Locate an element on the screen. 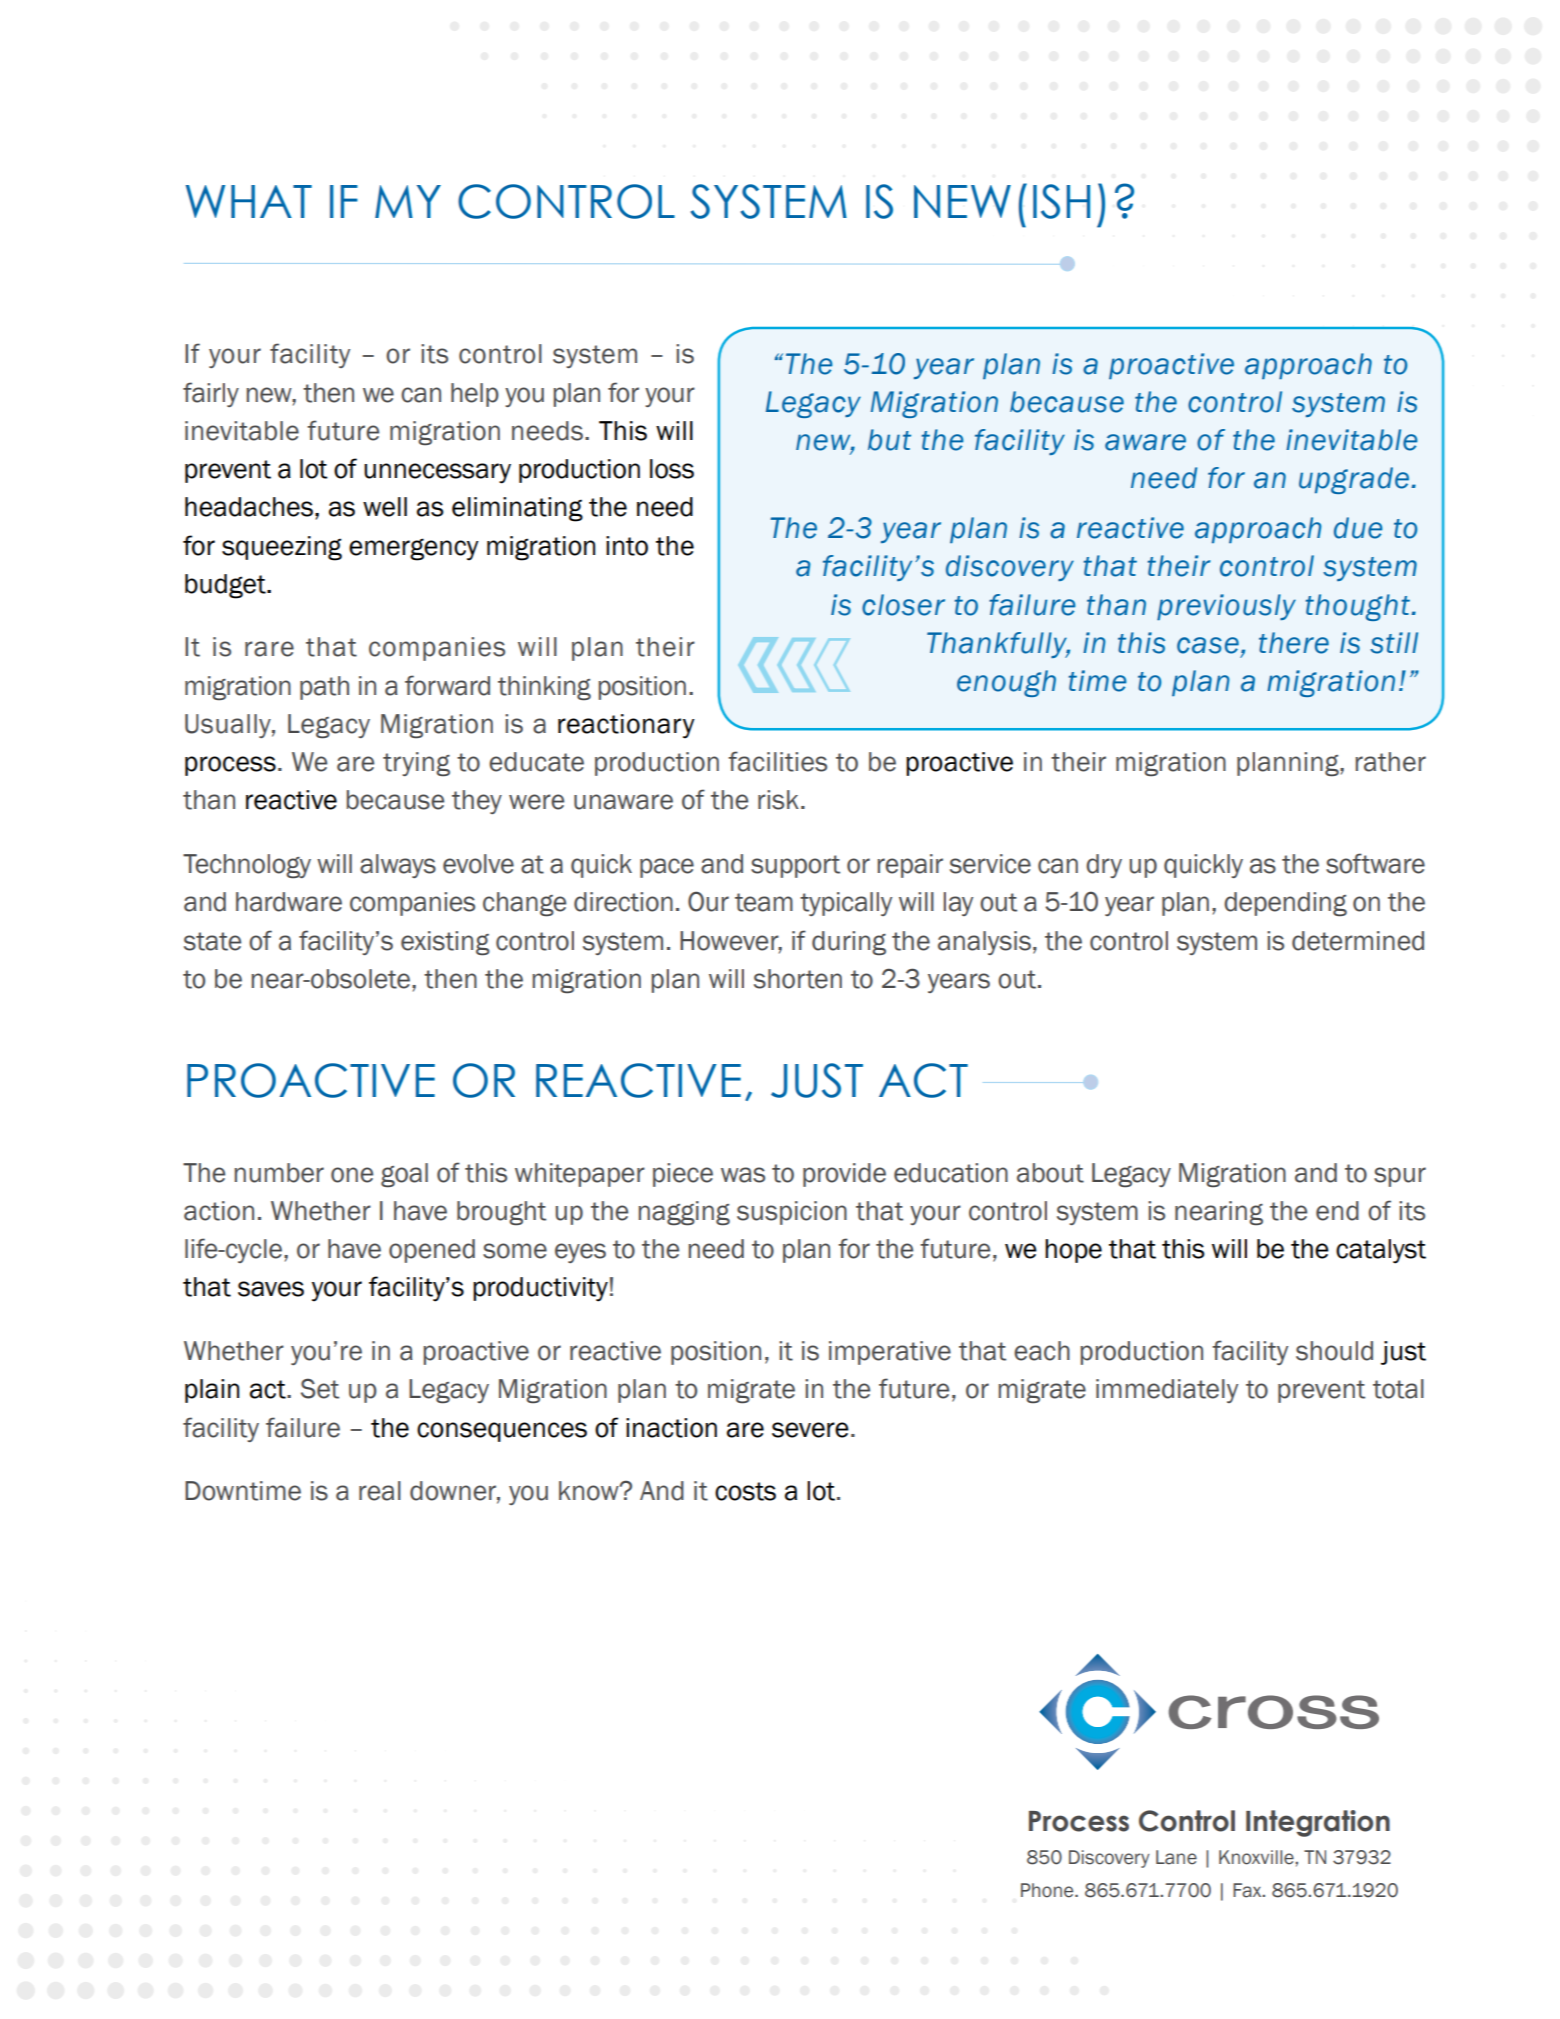 Image resolution: width=1560 pixels, height=2019 pixels. Phone is located at coordinates (1048, 1890).
